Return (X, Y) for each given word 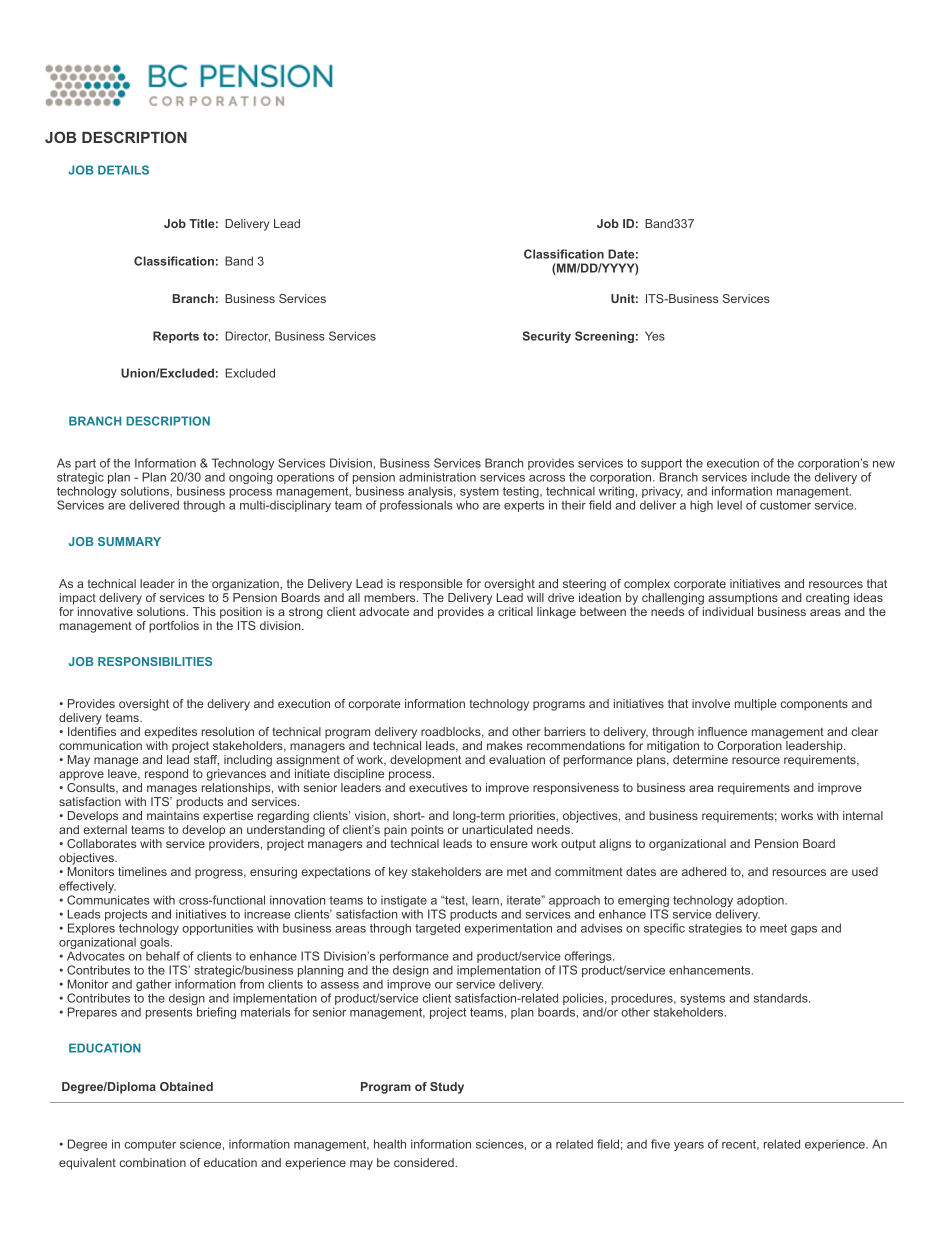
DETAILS (123, 170)
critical (515, 611)
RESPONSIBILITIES (155, 661)
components (814, 705)
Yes (655, 336)
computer (150, 1145)
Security (547, 337)
